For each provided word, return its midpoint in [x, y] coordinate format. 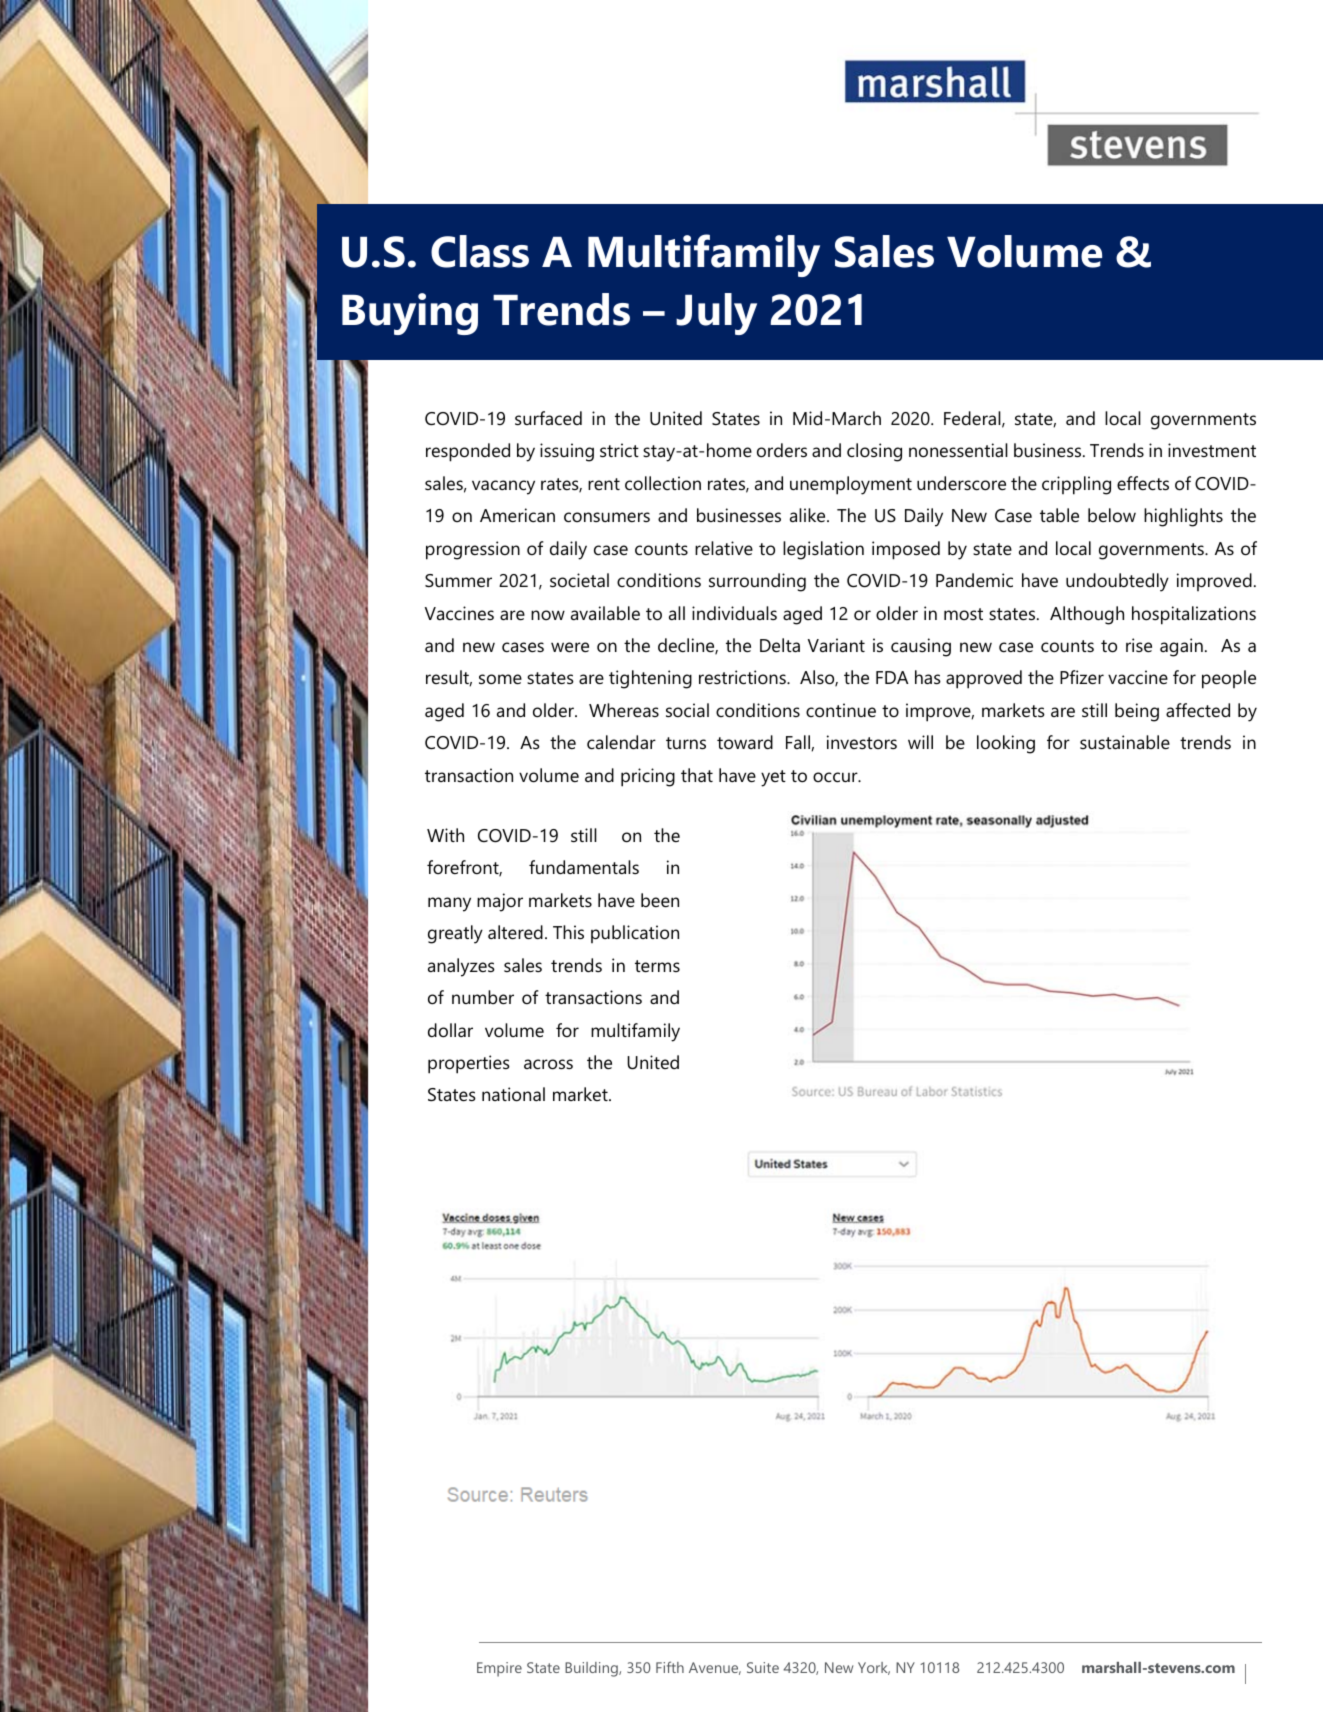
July [716, 314]
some [500, 679]
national [513, 1094]
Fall [799, 743]
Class [480, 251]
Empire [499, 1669]
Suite [763, 1667]
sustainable [1125, 742]
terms [657, 966]
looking [1006, 744]
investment [1212, 450]
